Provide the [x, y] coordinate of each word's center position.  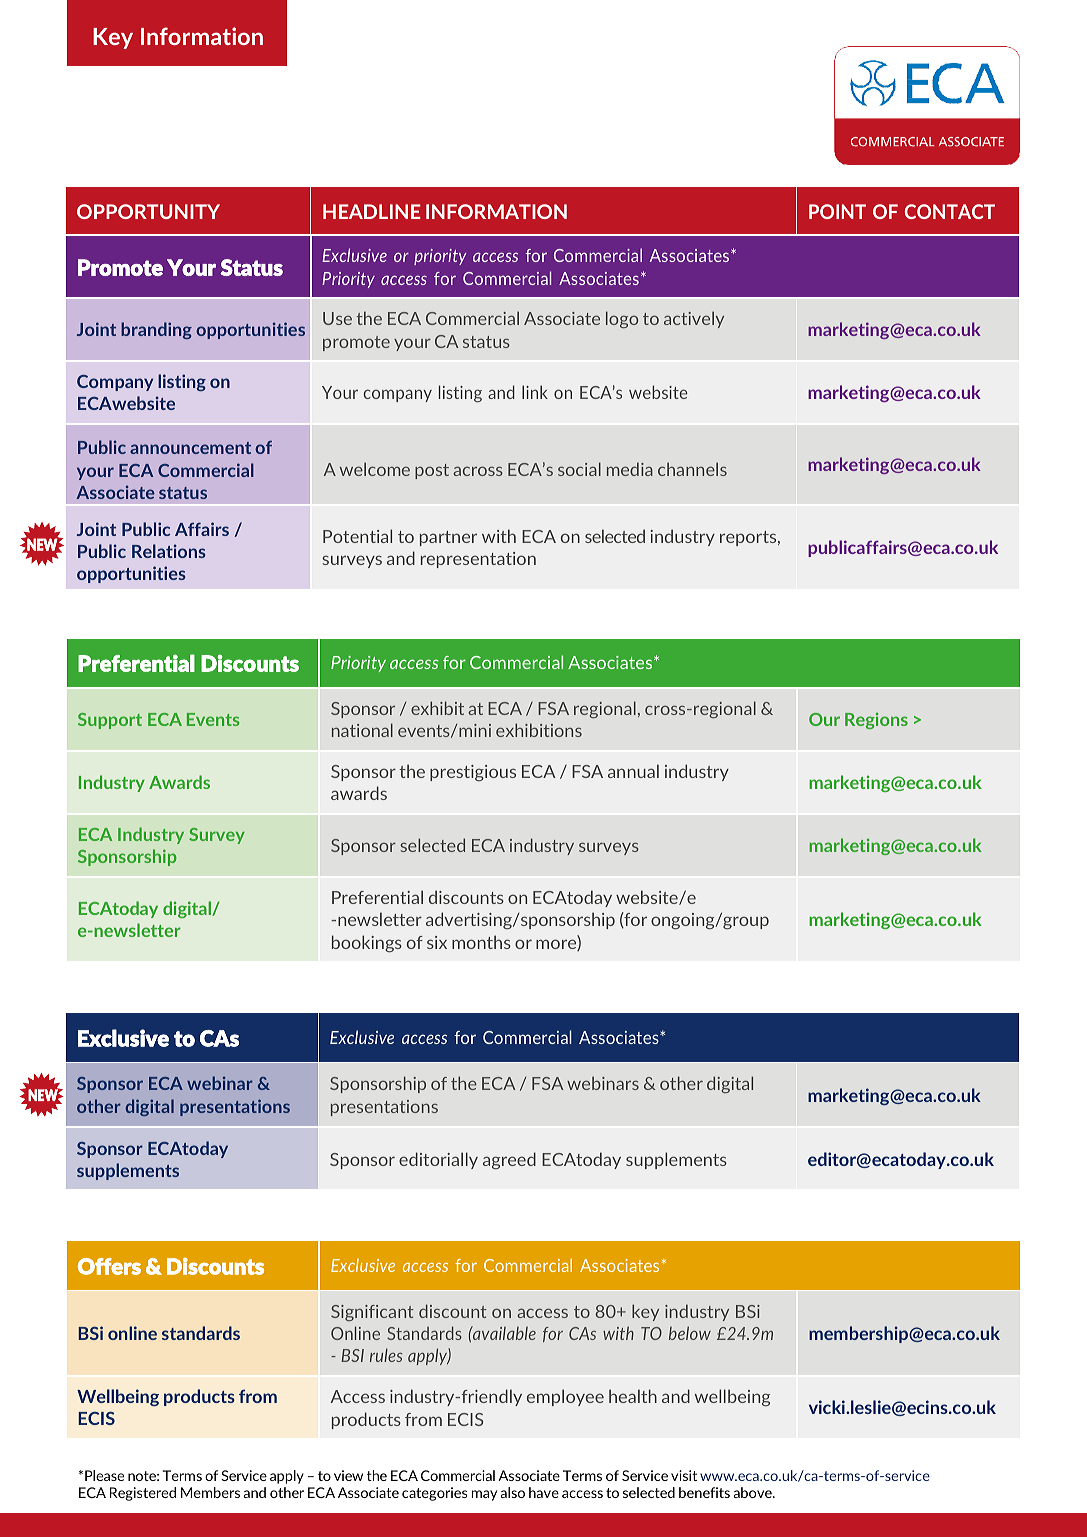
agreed [509, 1161]
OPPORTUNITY [148, 211]
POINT [837, 211]
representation [478, 560]
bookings [367, 944]
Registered [143, 1494]
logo [622, 319]
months [481, 942]
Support [110, 721]
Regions [876, 721]
